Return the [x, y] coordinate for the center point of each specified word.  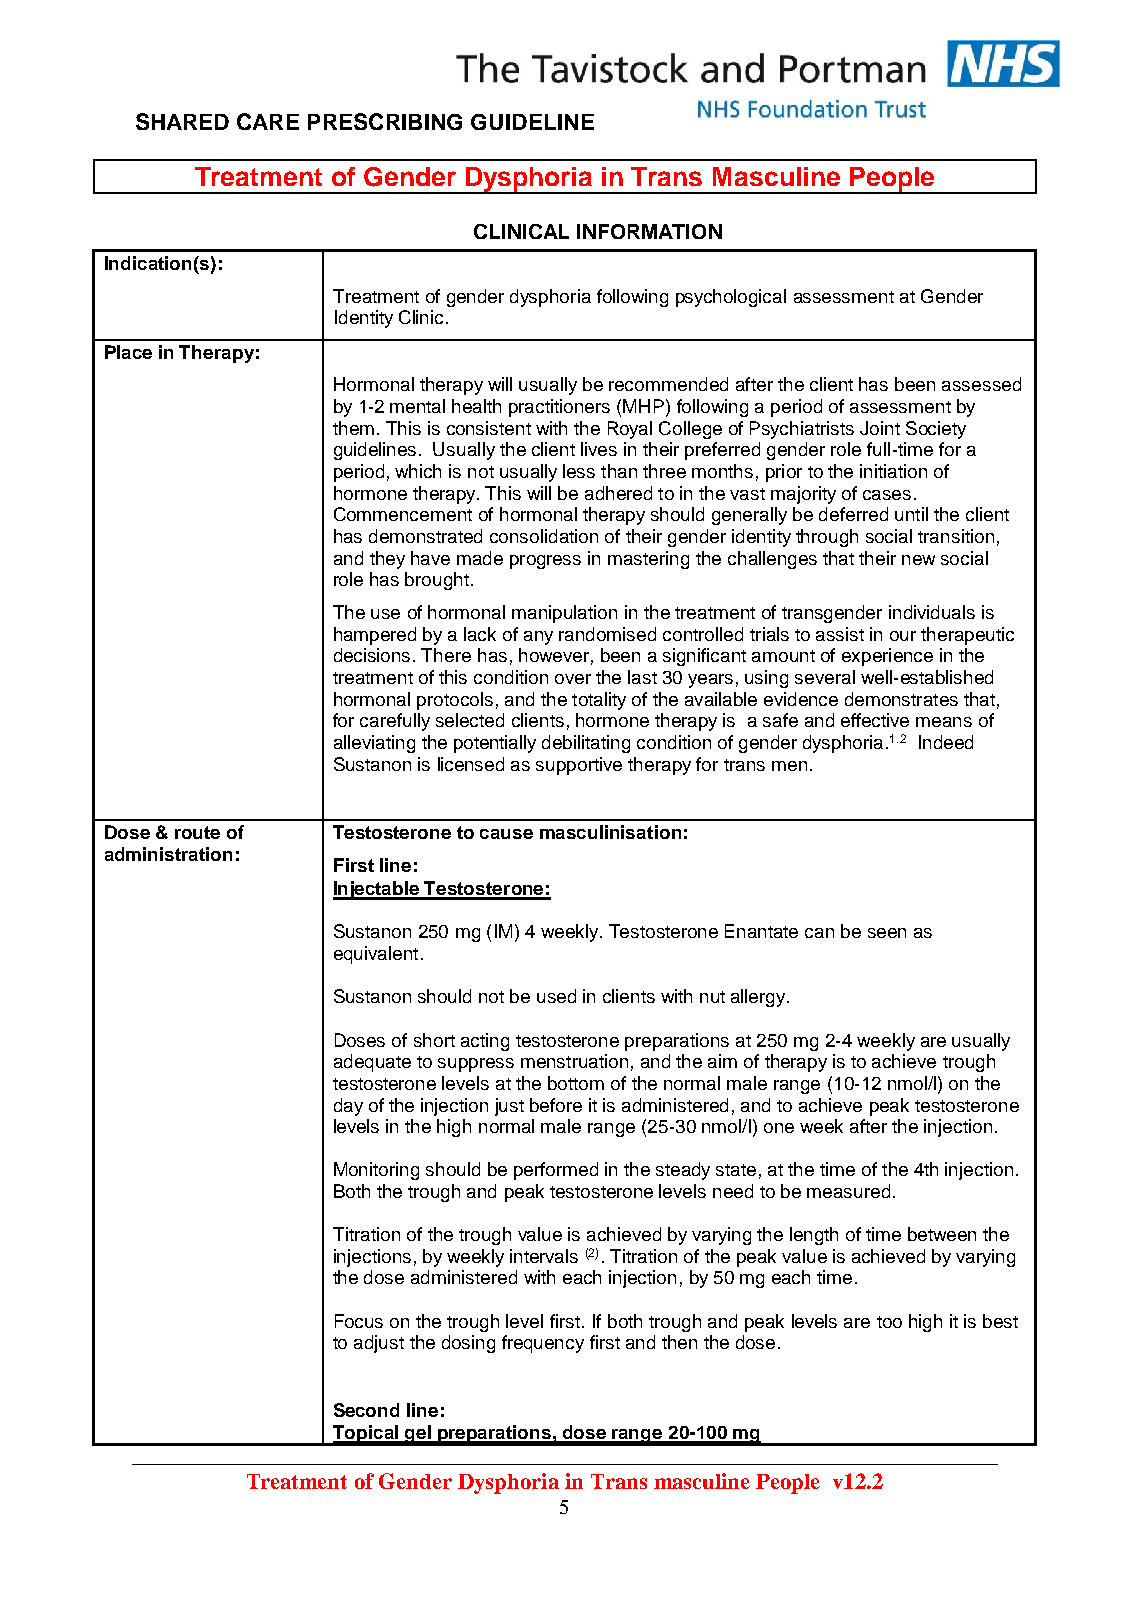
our [903, 636]
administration [168, 854]
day [348, 1107]
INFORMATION [649, 231]
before [556, 1105]
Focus [359, 1321]
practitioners [559, 408]
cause [506, 834]
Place [128, 352]
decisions [372, 655]
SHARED [182, 121]
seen [887, 933]
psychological [731, 298]
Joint [880, 428]
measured [848, 1191]
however [554, 655]
